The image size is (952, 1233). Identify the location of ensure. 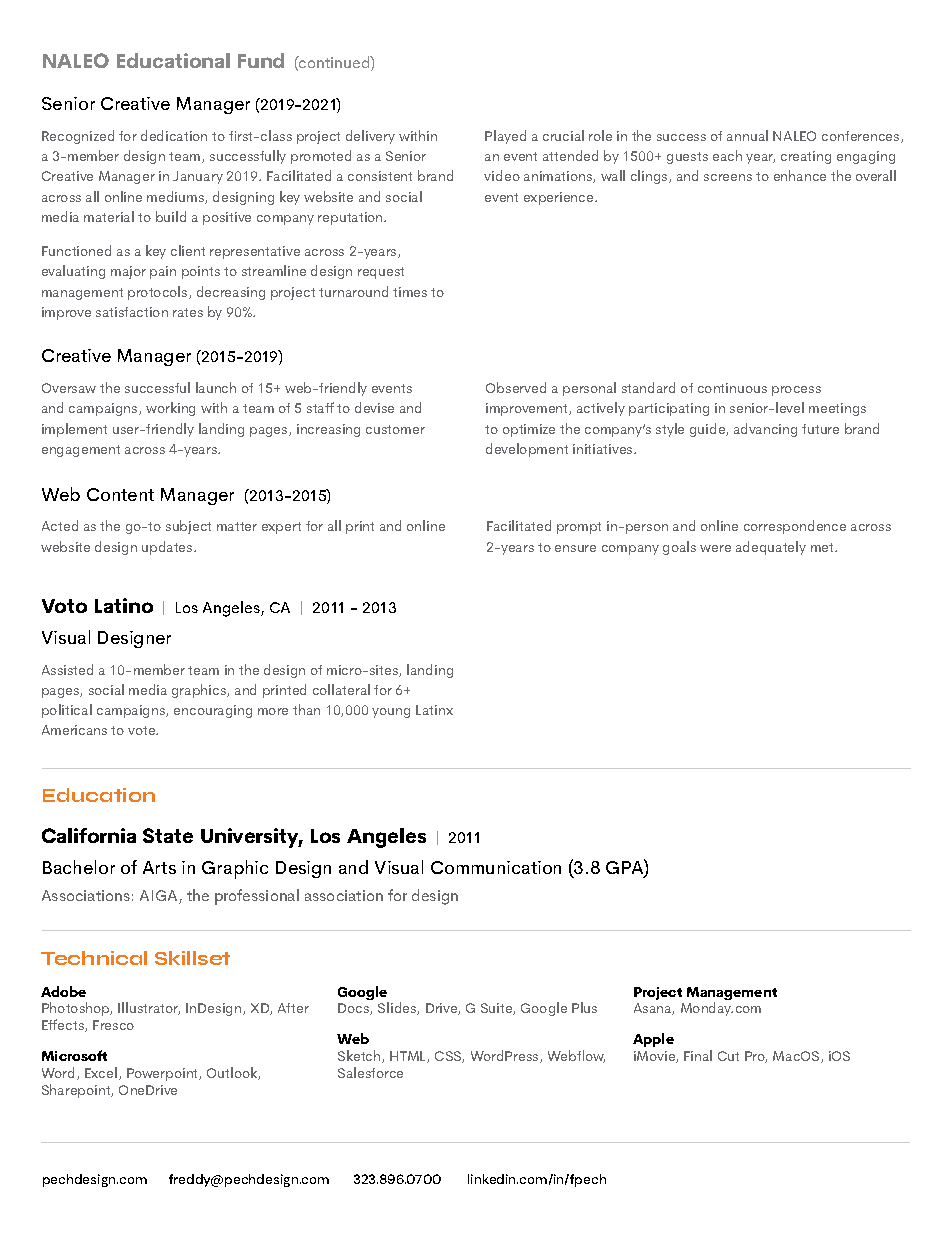
(575, 548).
